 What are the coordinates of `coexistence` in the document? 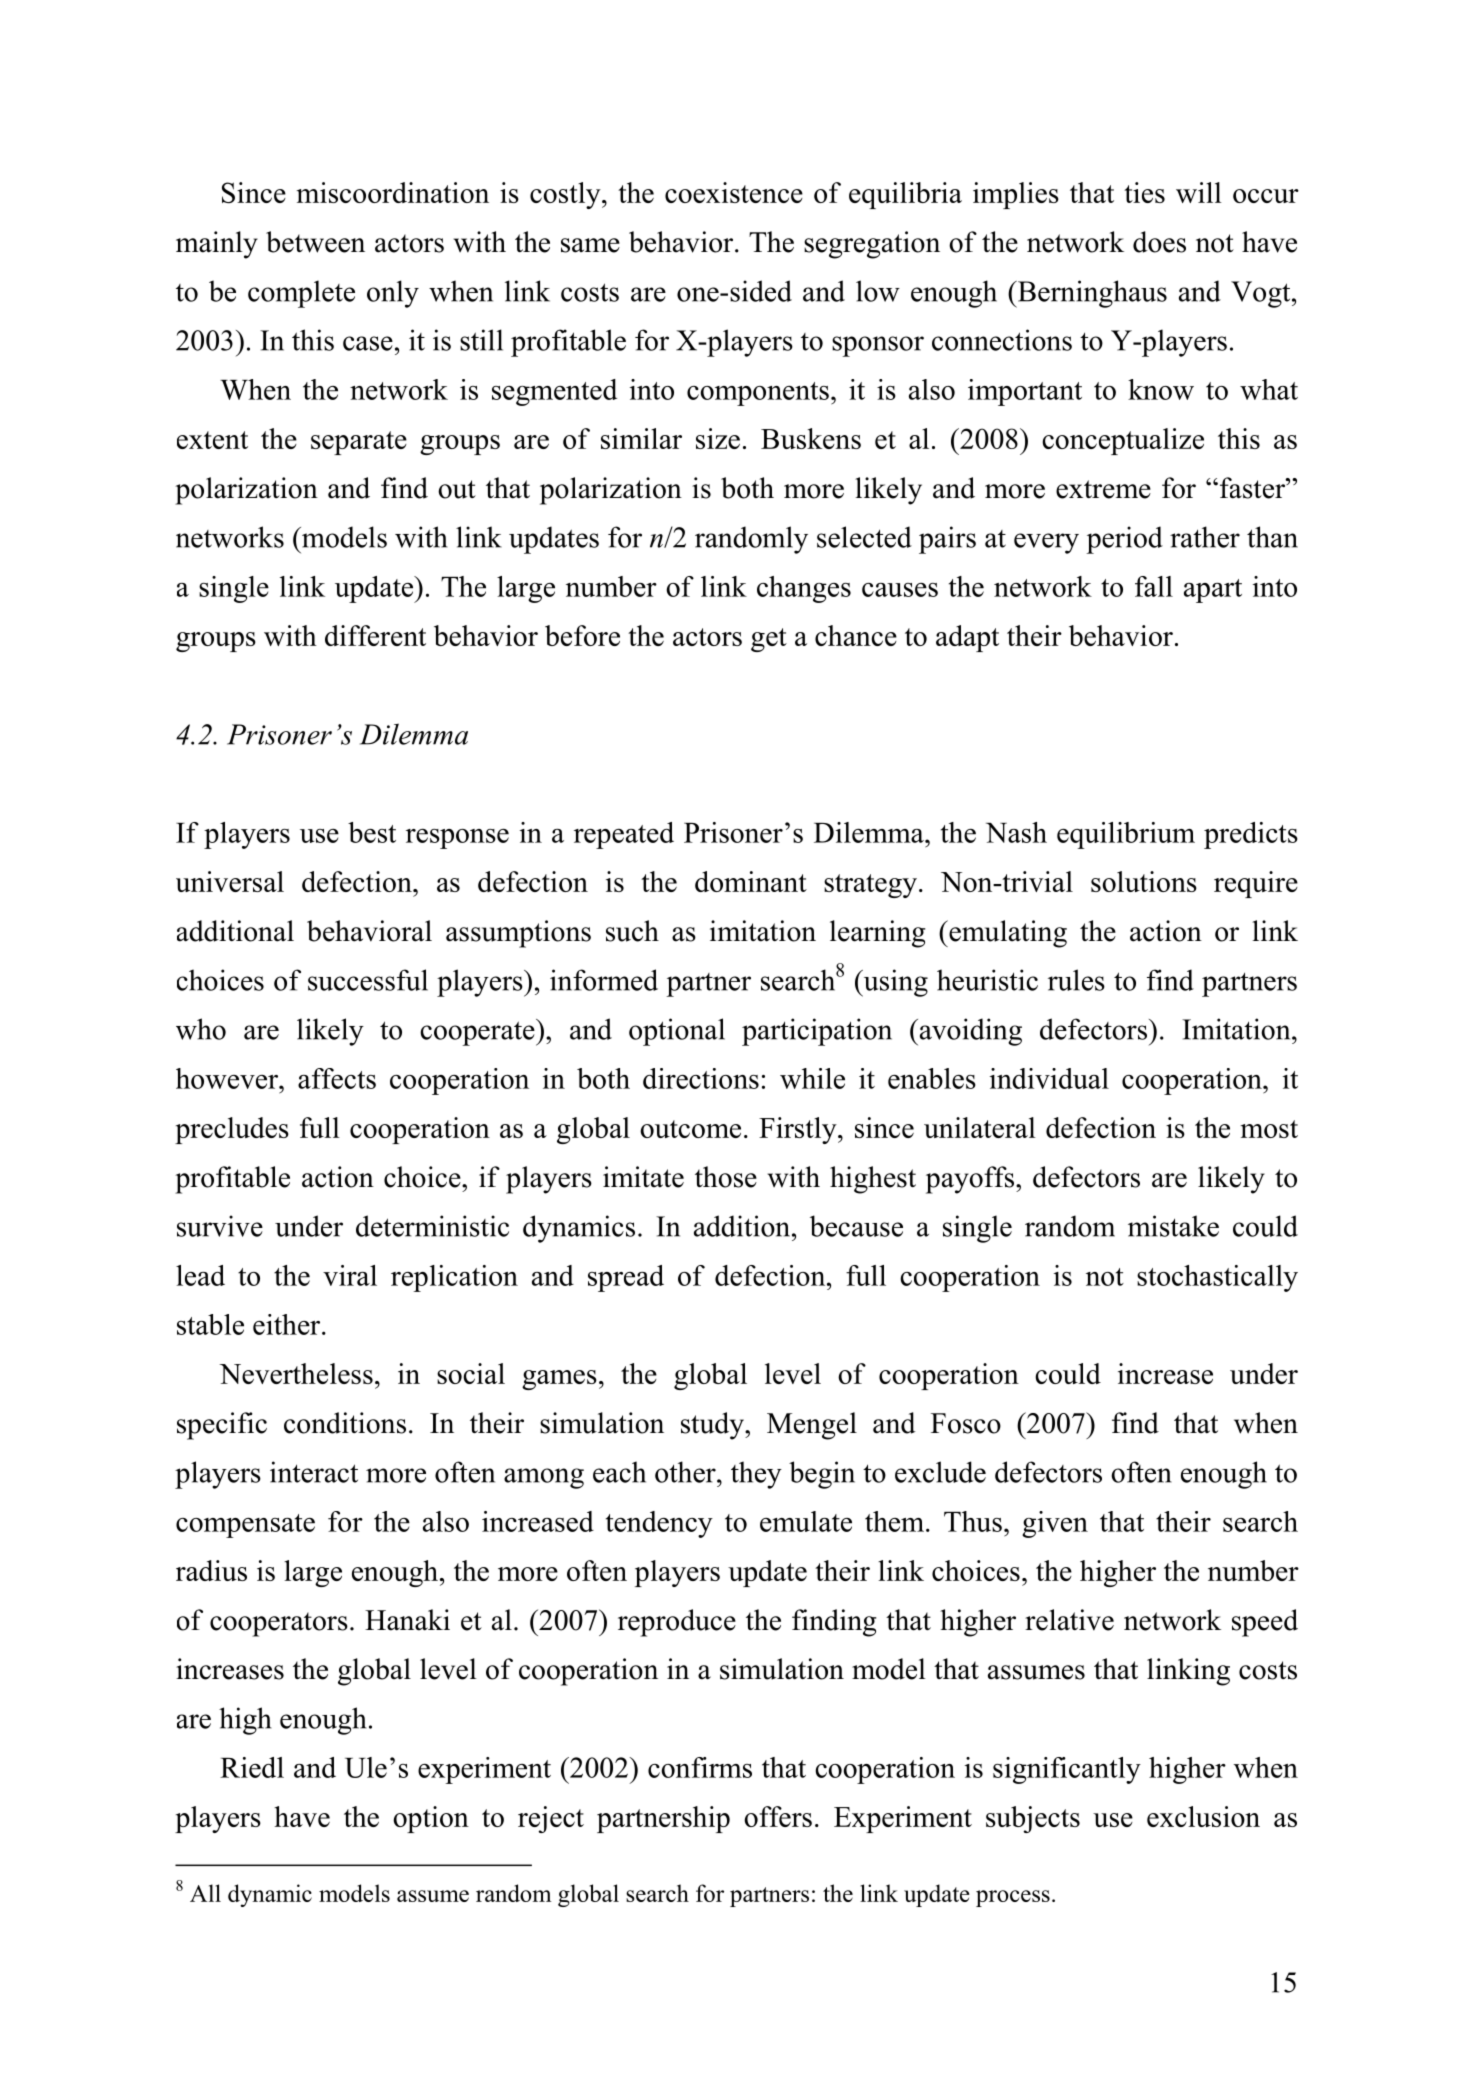 It's located at (734, 192).
